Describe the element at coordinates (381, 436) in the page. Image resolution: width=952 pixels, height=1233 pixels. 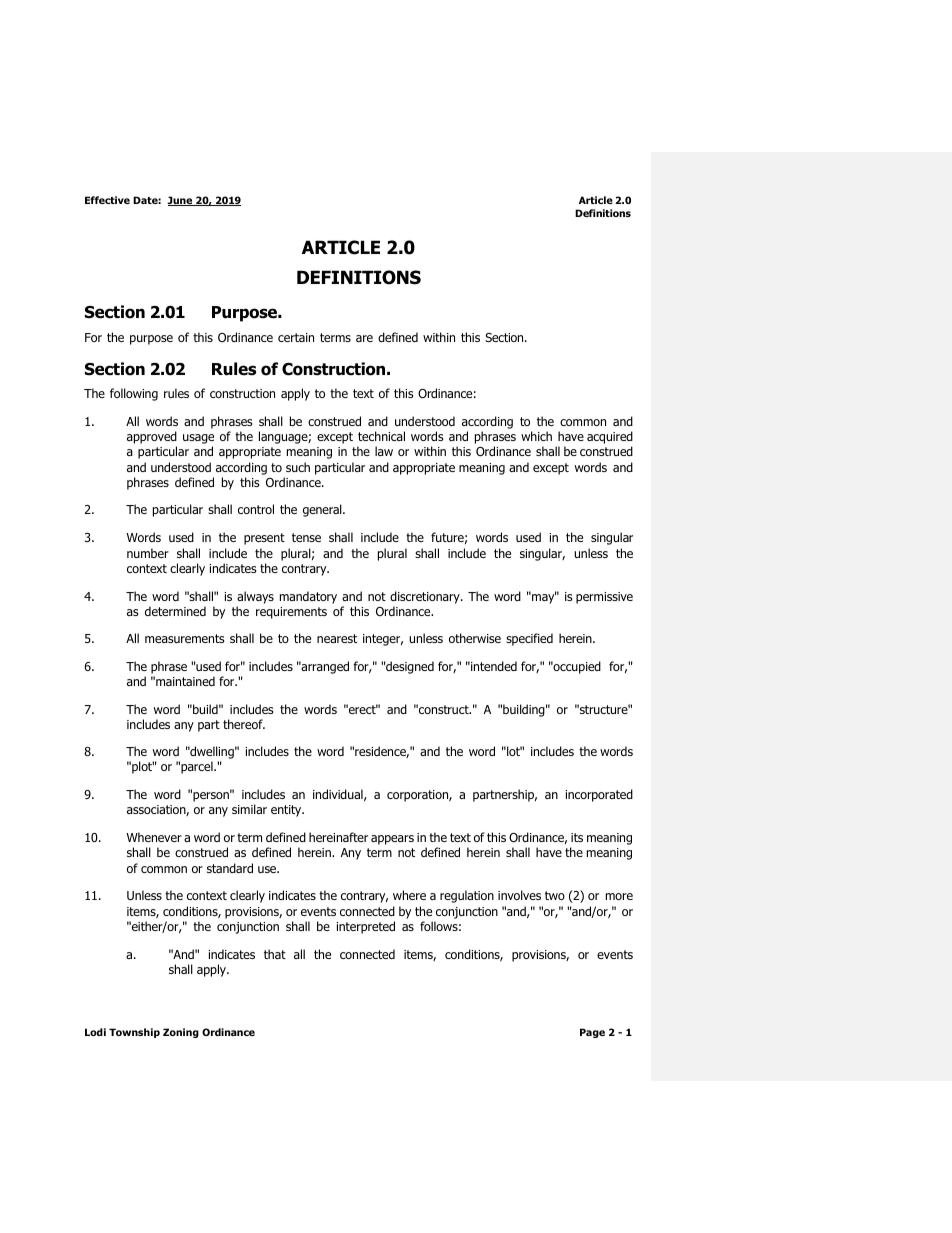
I see `technical` at that location.
